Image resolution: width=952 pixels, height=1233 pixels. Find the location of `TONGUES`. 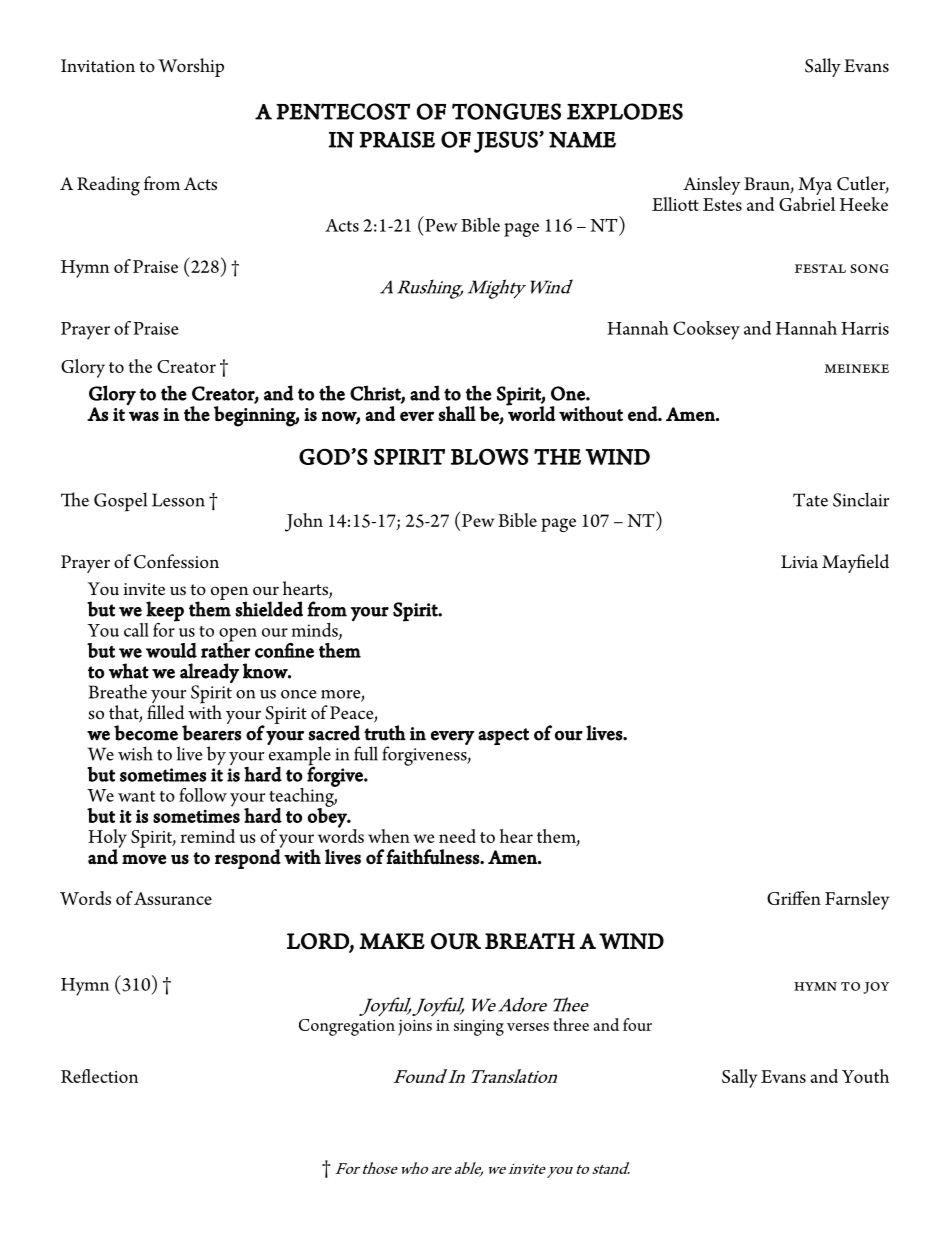

TONGUES is located at coordinates (506, 111).
